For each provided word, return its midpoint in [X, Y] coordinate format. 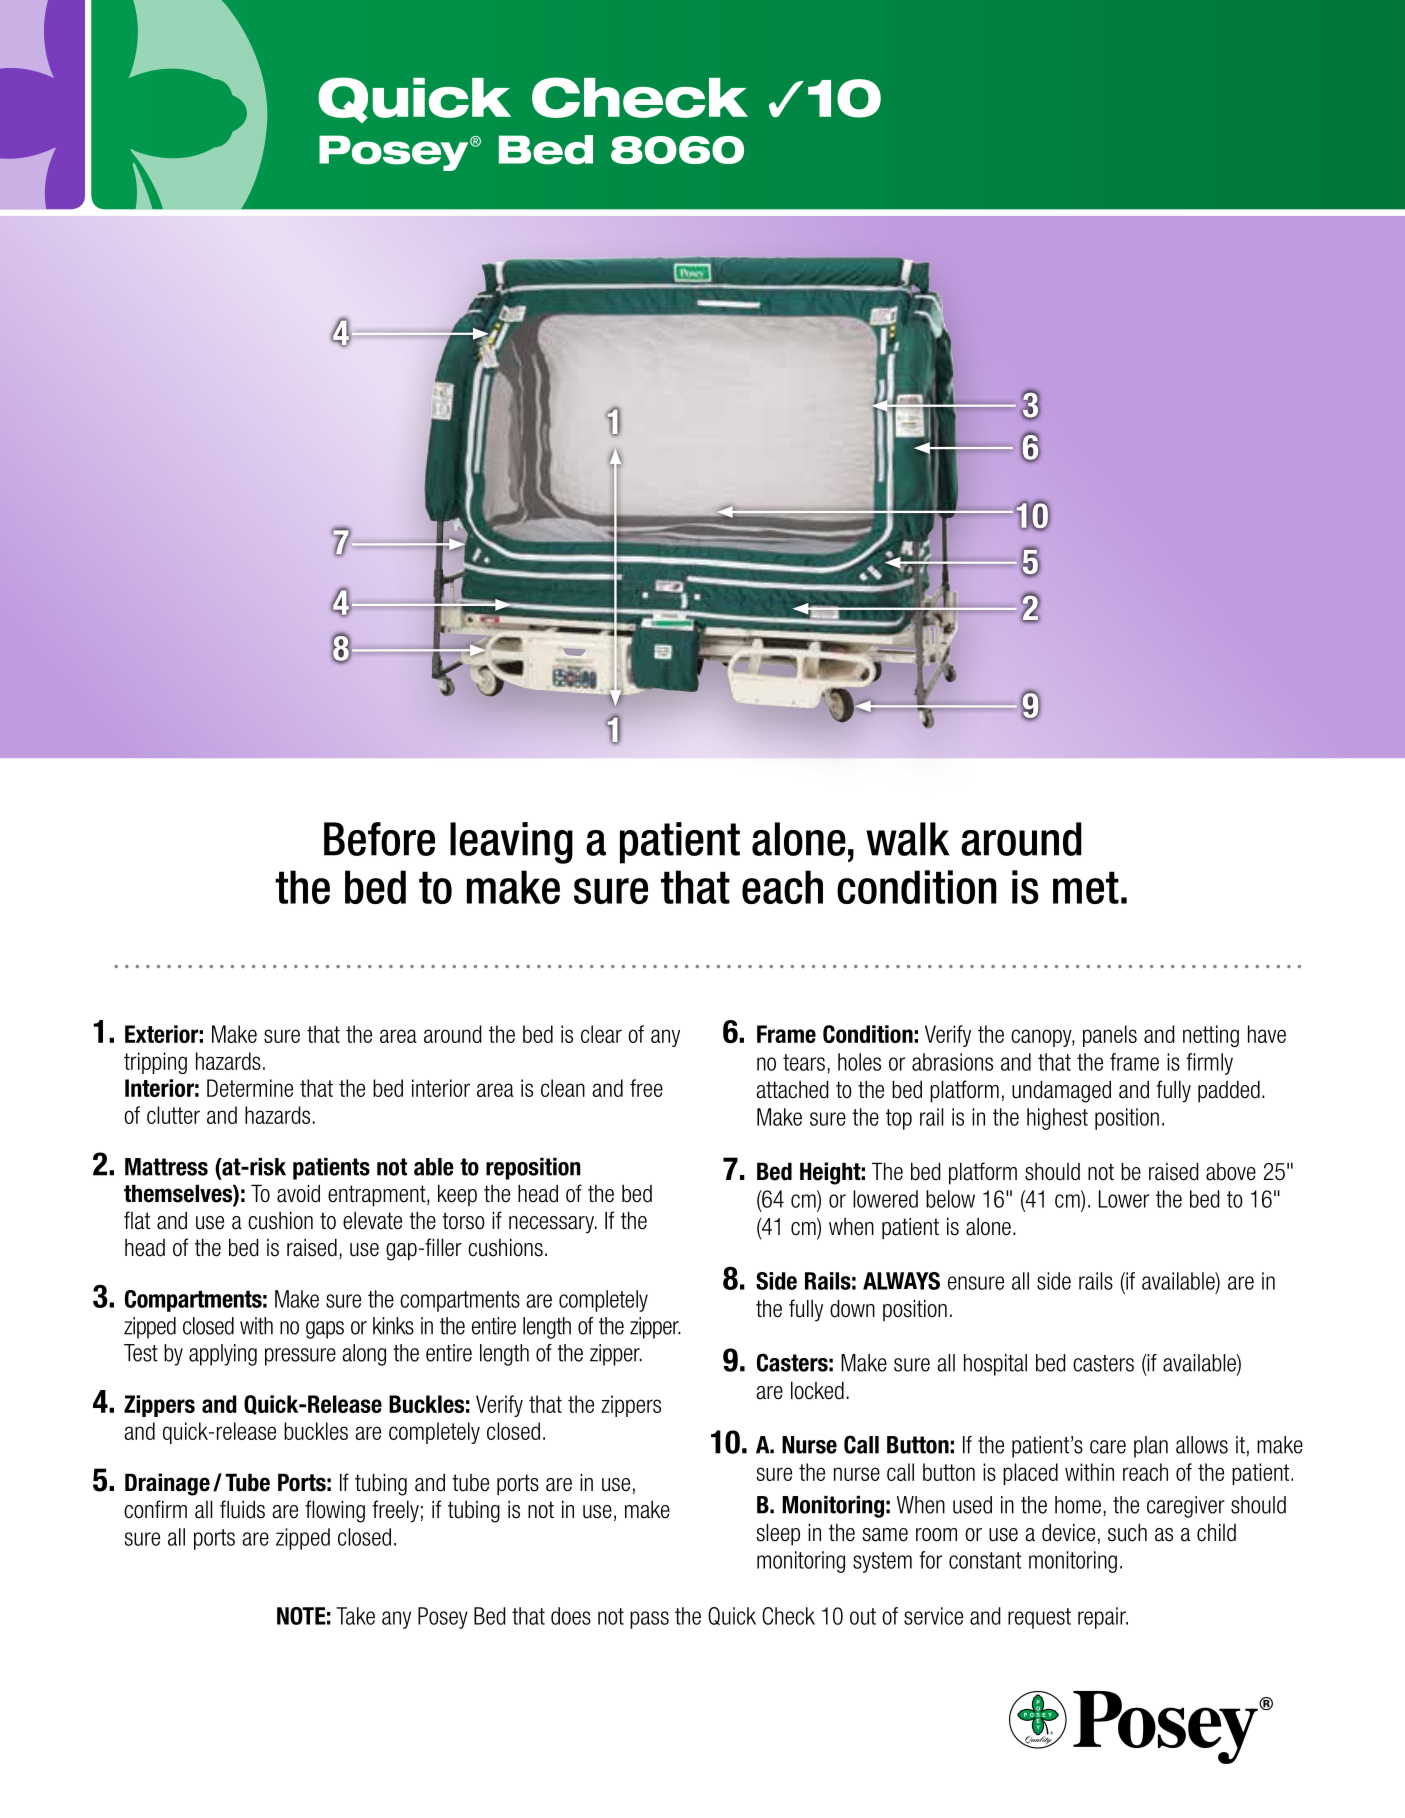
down [852, 1308]
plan [1151, 1447]
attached [792, 1089]
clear [601, 1034]
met [1086, 887]
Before [379, 839]
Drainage [167, 1484]
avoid [298, 1193]
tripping [155, 1063]
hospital [995, 1365]
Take [355, 1616]
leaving [511, 843]
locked [817, 1390]
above [1231, 1172]
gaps [325, 1330]
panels [1110, 1036]
